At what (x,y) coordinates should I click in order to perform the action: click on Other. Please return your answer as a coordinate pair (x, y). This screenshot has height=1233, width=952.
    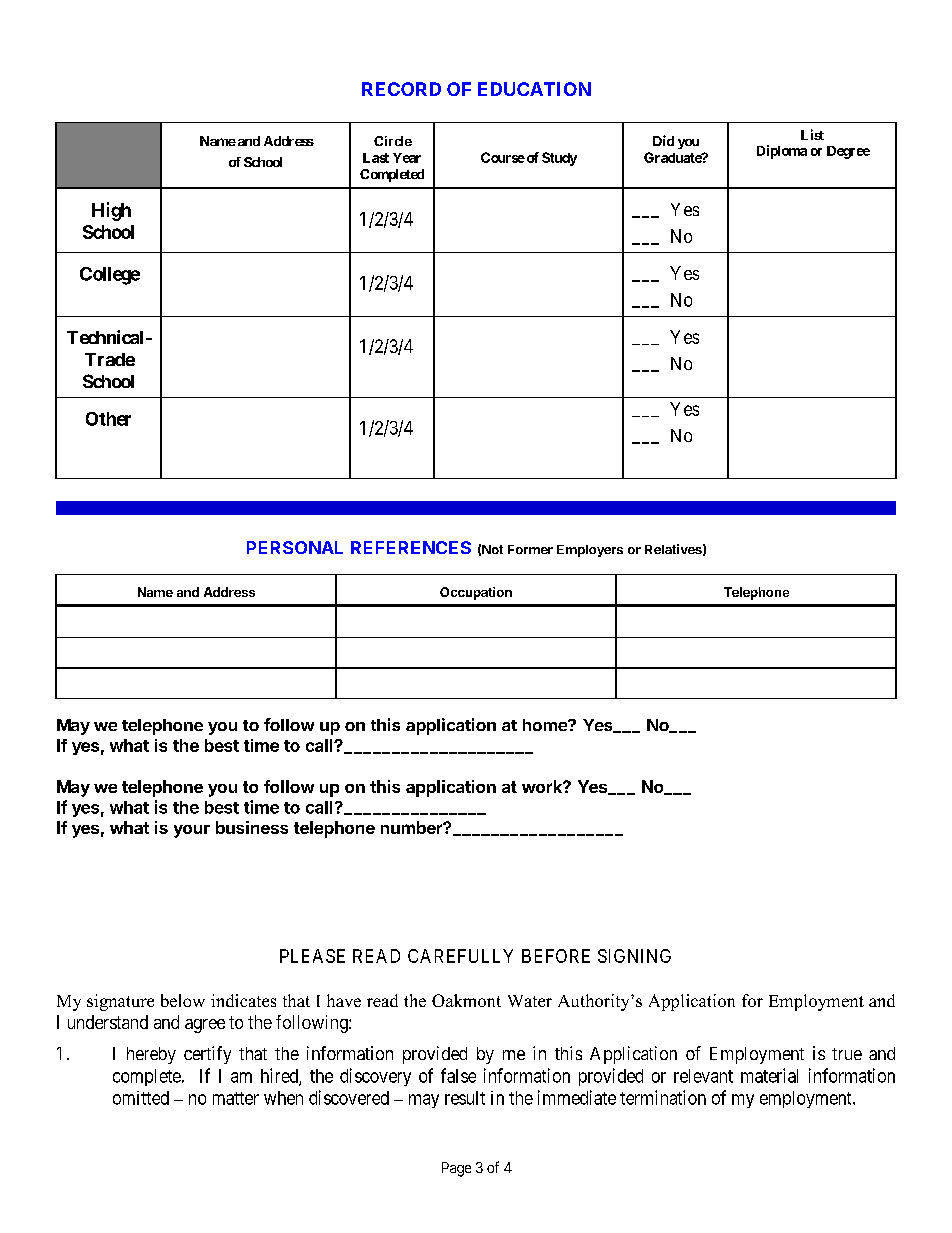
    Looking at the image, I should click on (108, 419).
